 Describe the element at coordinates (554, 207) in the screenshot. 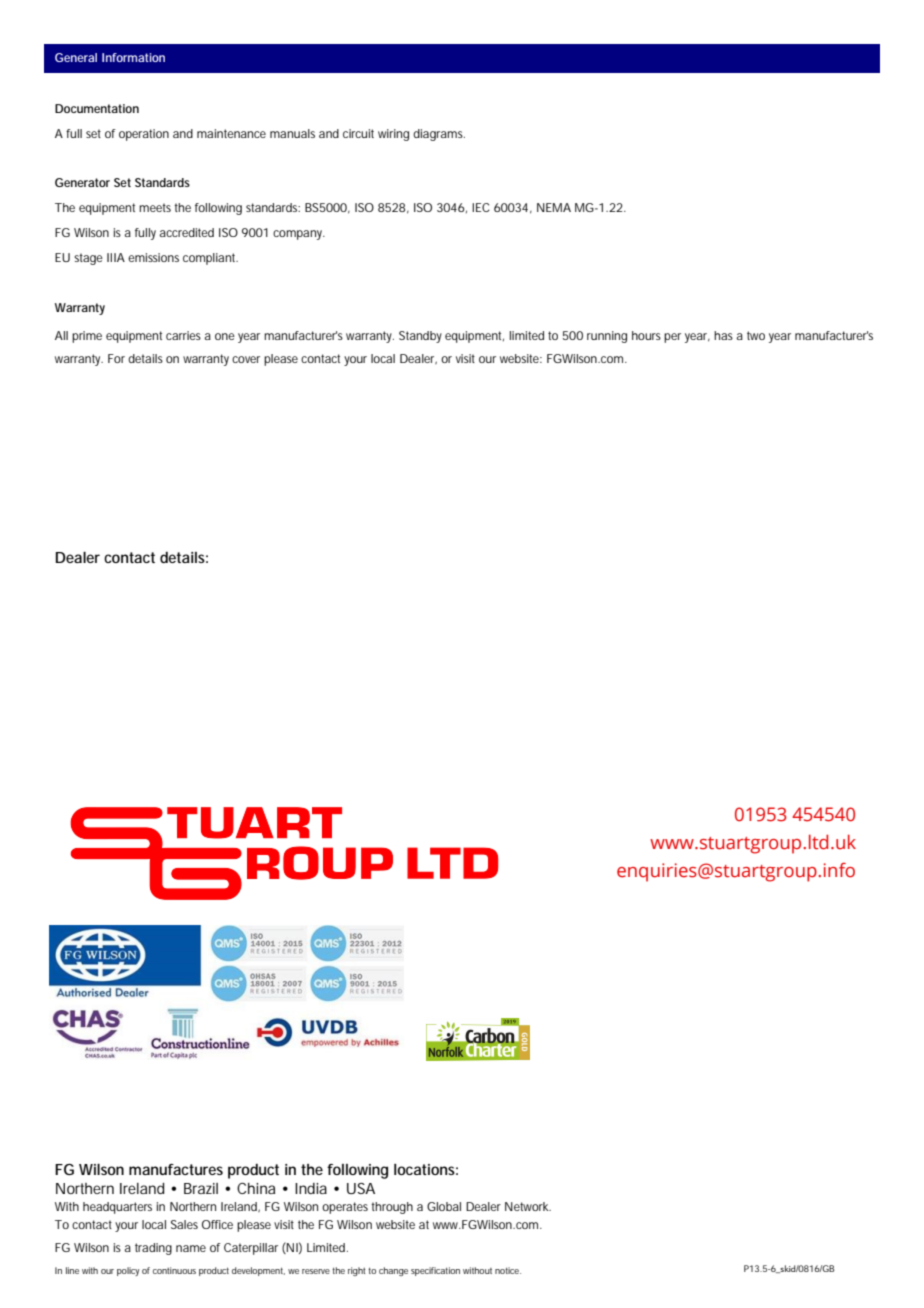

I see `NEMA` at that location.
